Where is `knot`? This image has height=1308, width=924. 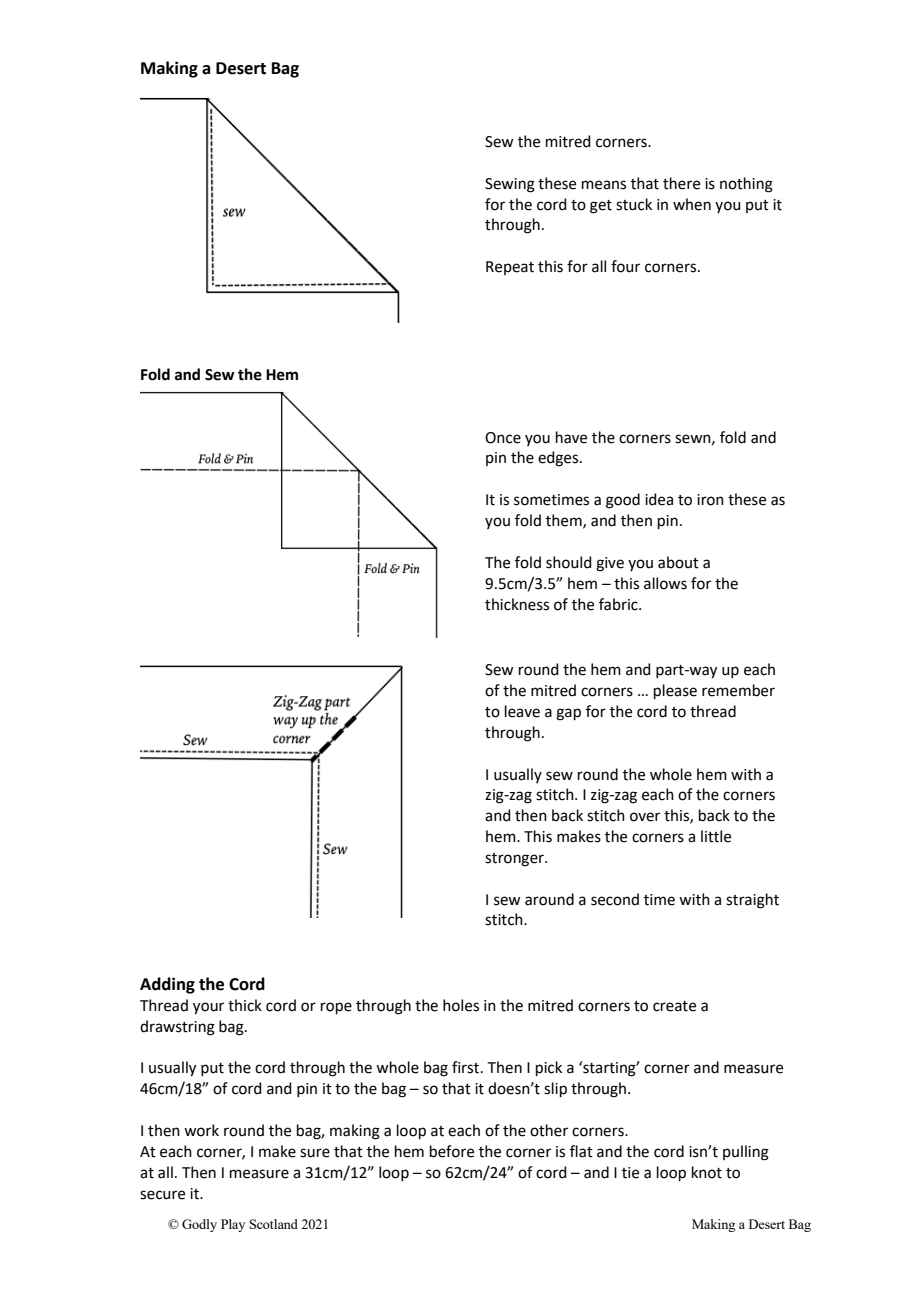 knot is located at coordinates (707, 1172).
